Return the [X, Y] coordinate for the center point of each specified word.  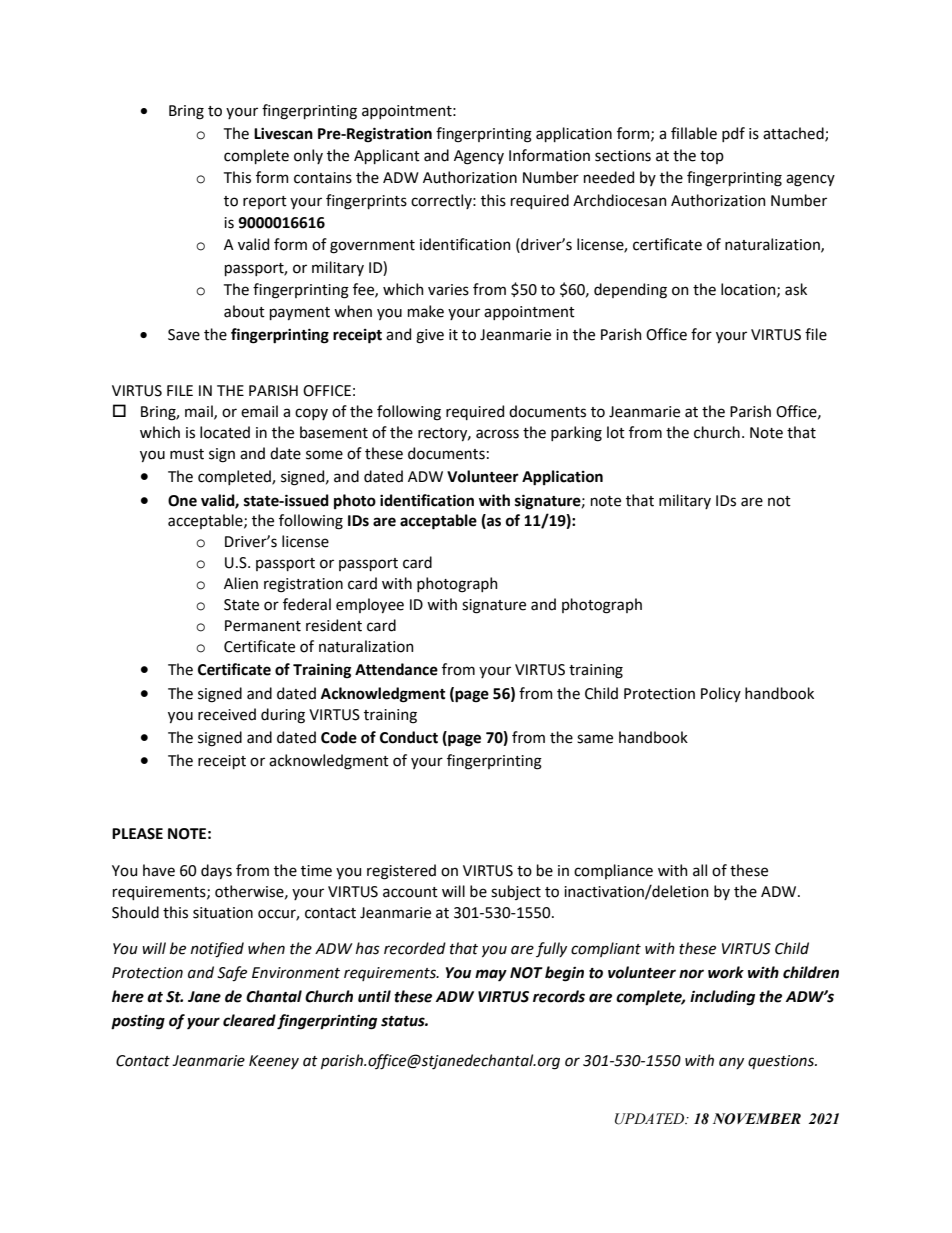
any [731, 1063]
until [374, 996]
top [712, 157]
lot [616, 432]
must [187, 454]
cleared [249, 1020]
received [227, 714]
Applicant [387, 156]
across [497, 434]
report [265, 202]
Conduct [409, 737]
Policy [721, 694]
